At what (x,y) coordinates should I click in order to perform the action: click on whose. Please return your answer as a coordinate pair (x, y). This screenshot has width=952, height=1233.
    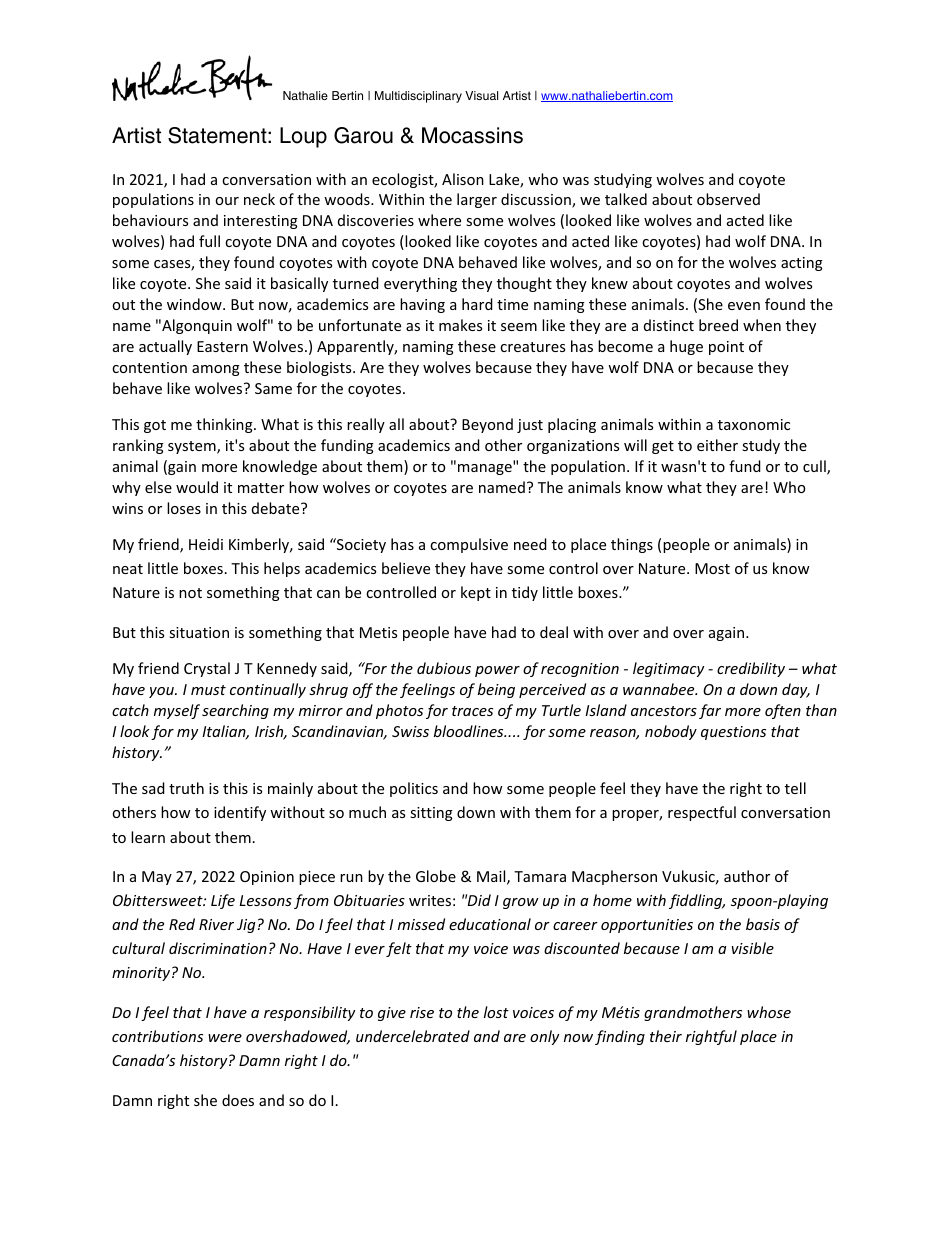
    Looking at the image, I should click on (769, 1012).
